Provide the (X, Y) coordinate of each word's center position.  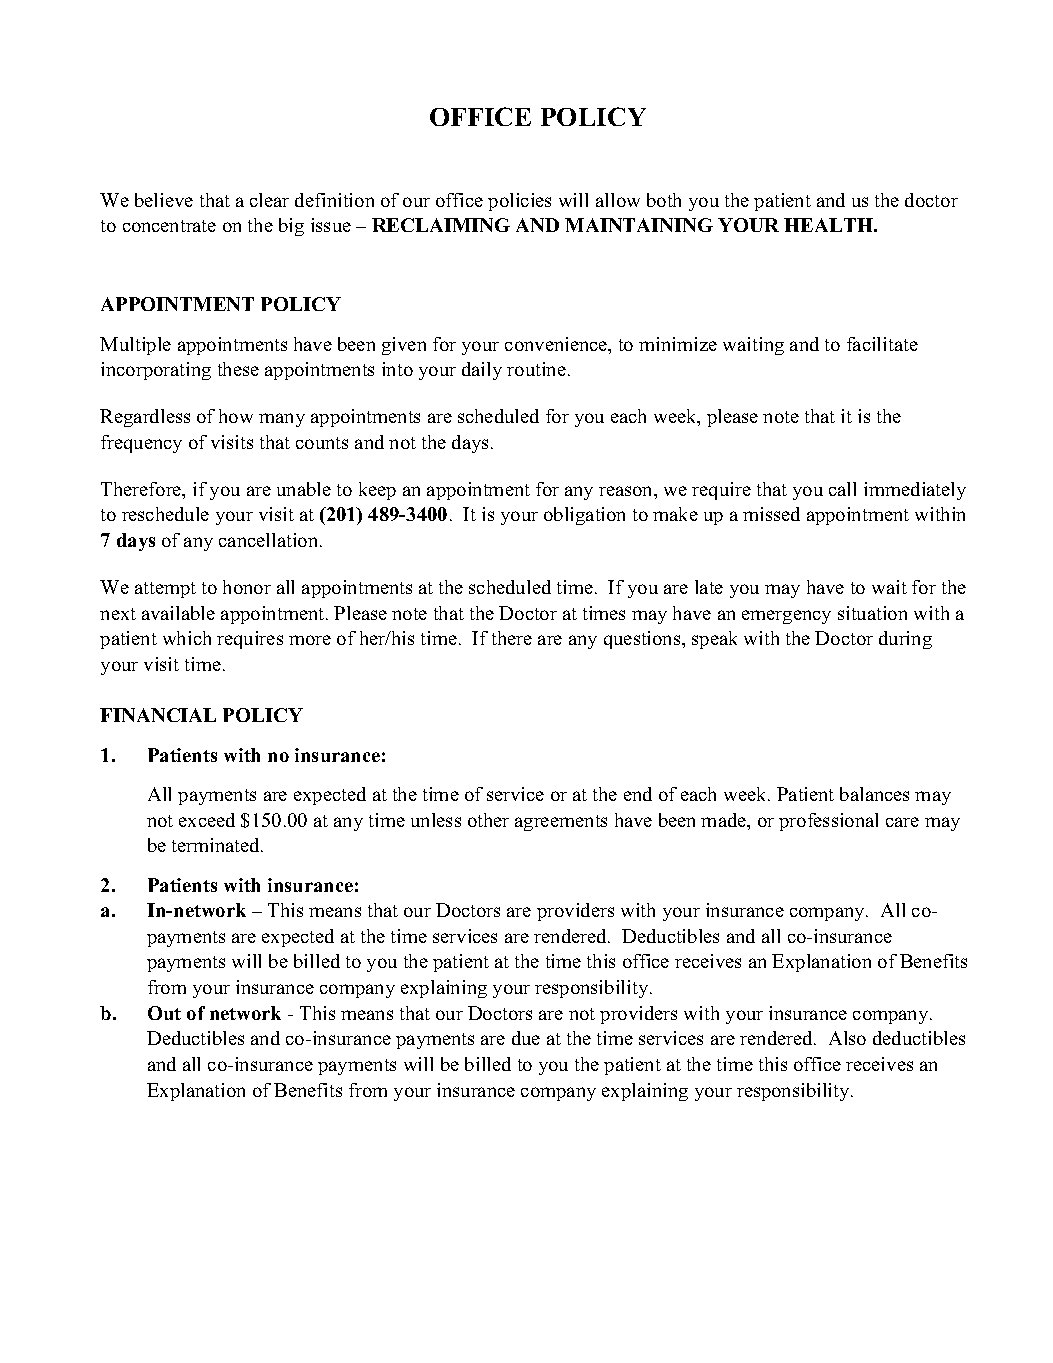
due (526, 1038)
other (488, 820)
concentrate (169, 226)
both (664, 200)
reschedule (165, 514)
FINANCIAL (158, 715)
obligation (584, 516)
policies (519, 202)
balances (874, 794)
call (842, 489)
